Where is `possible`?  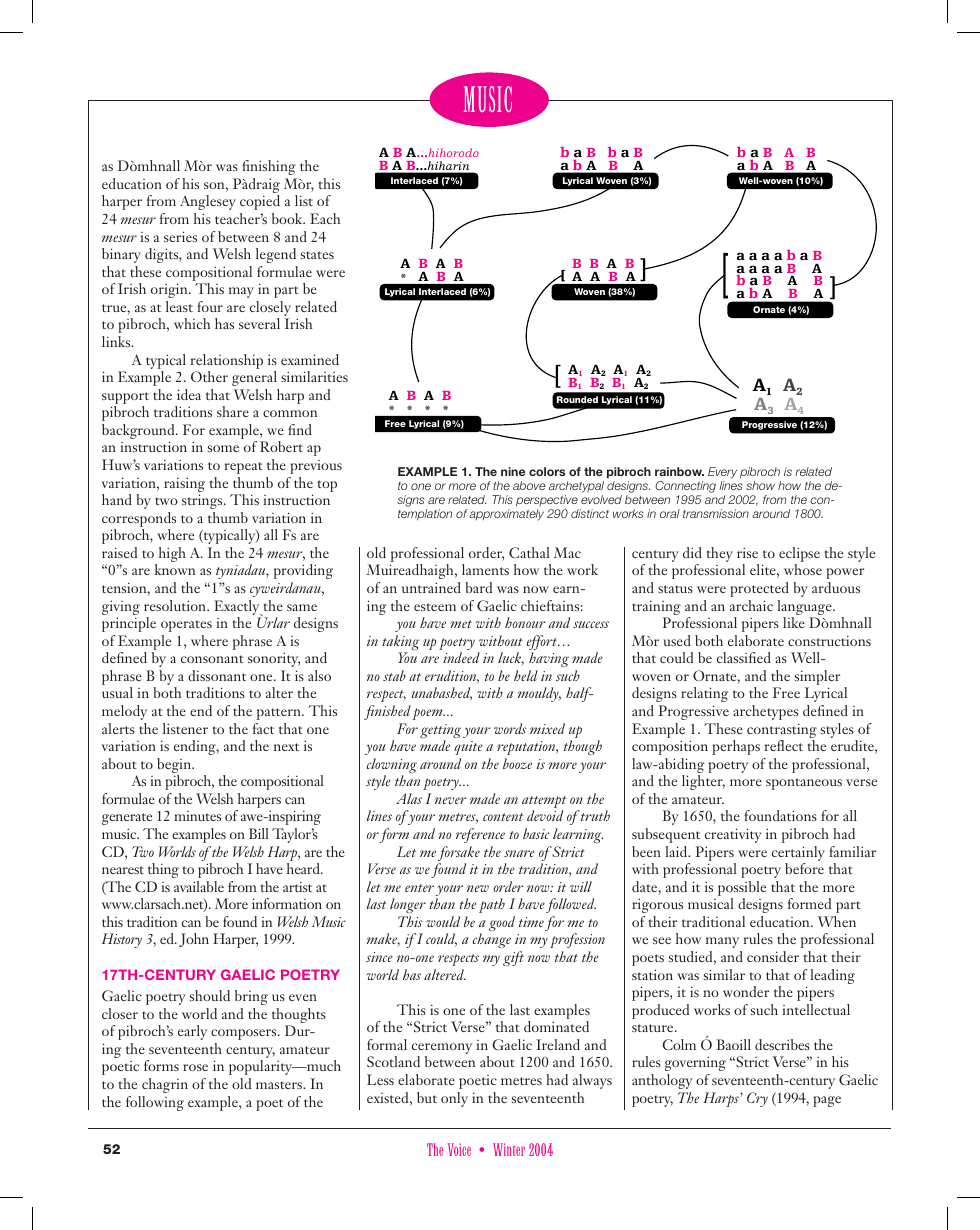
possible is located at coordinates (742, 890).
